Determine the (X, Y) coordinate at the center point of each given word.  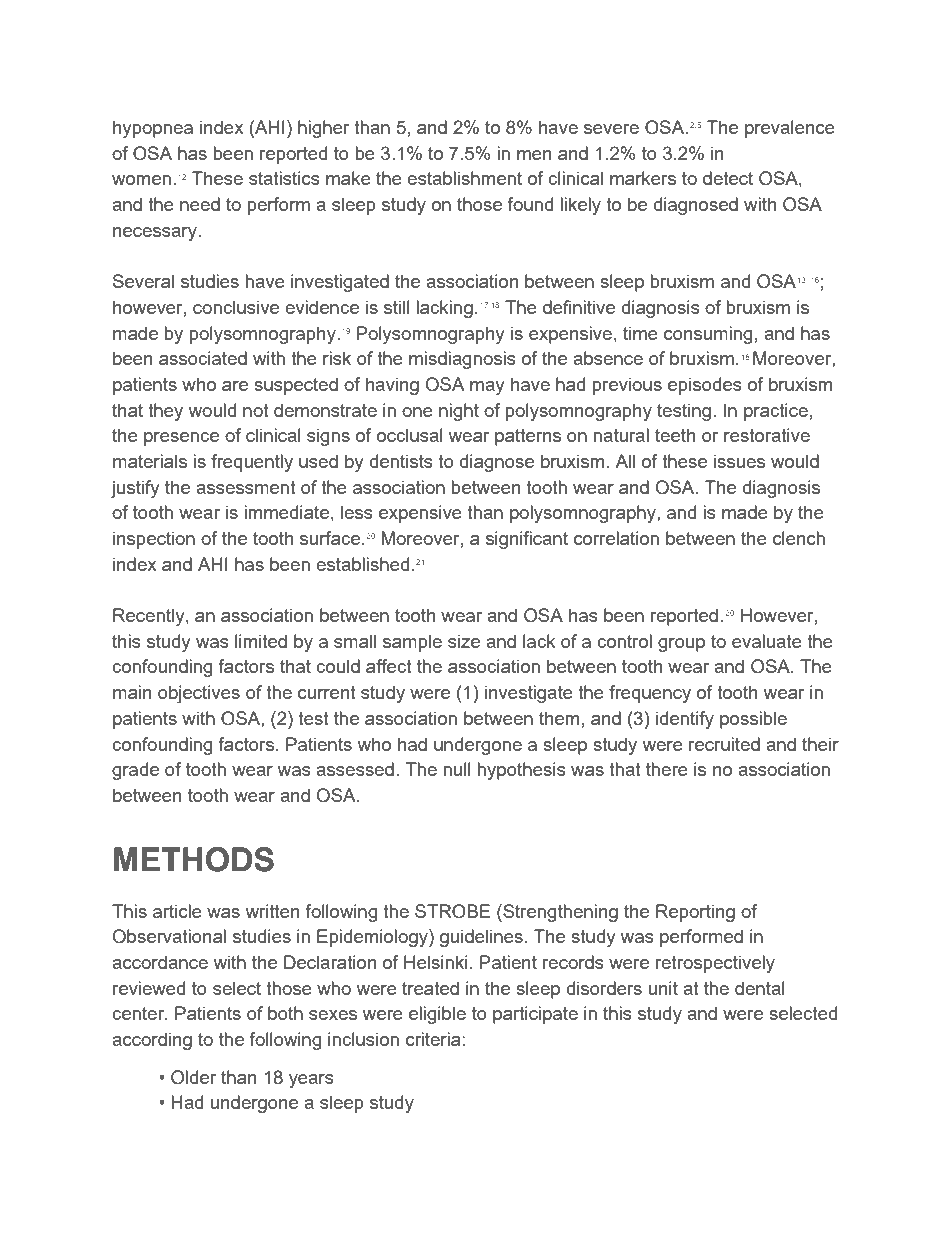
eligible (437, 1015)
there (667, 769)
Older (193, 1077)
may (487, 388)
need (200, 204)
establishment (464, 178)
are (235, 386)
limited (261, 641)
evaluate (767, 641)
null (457, 769)
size (464, 641)
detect (728, 178)
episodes (705, 386)
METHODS (194, 859)
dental (760, 988)
